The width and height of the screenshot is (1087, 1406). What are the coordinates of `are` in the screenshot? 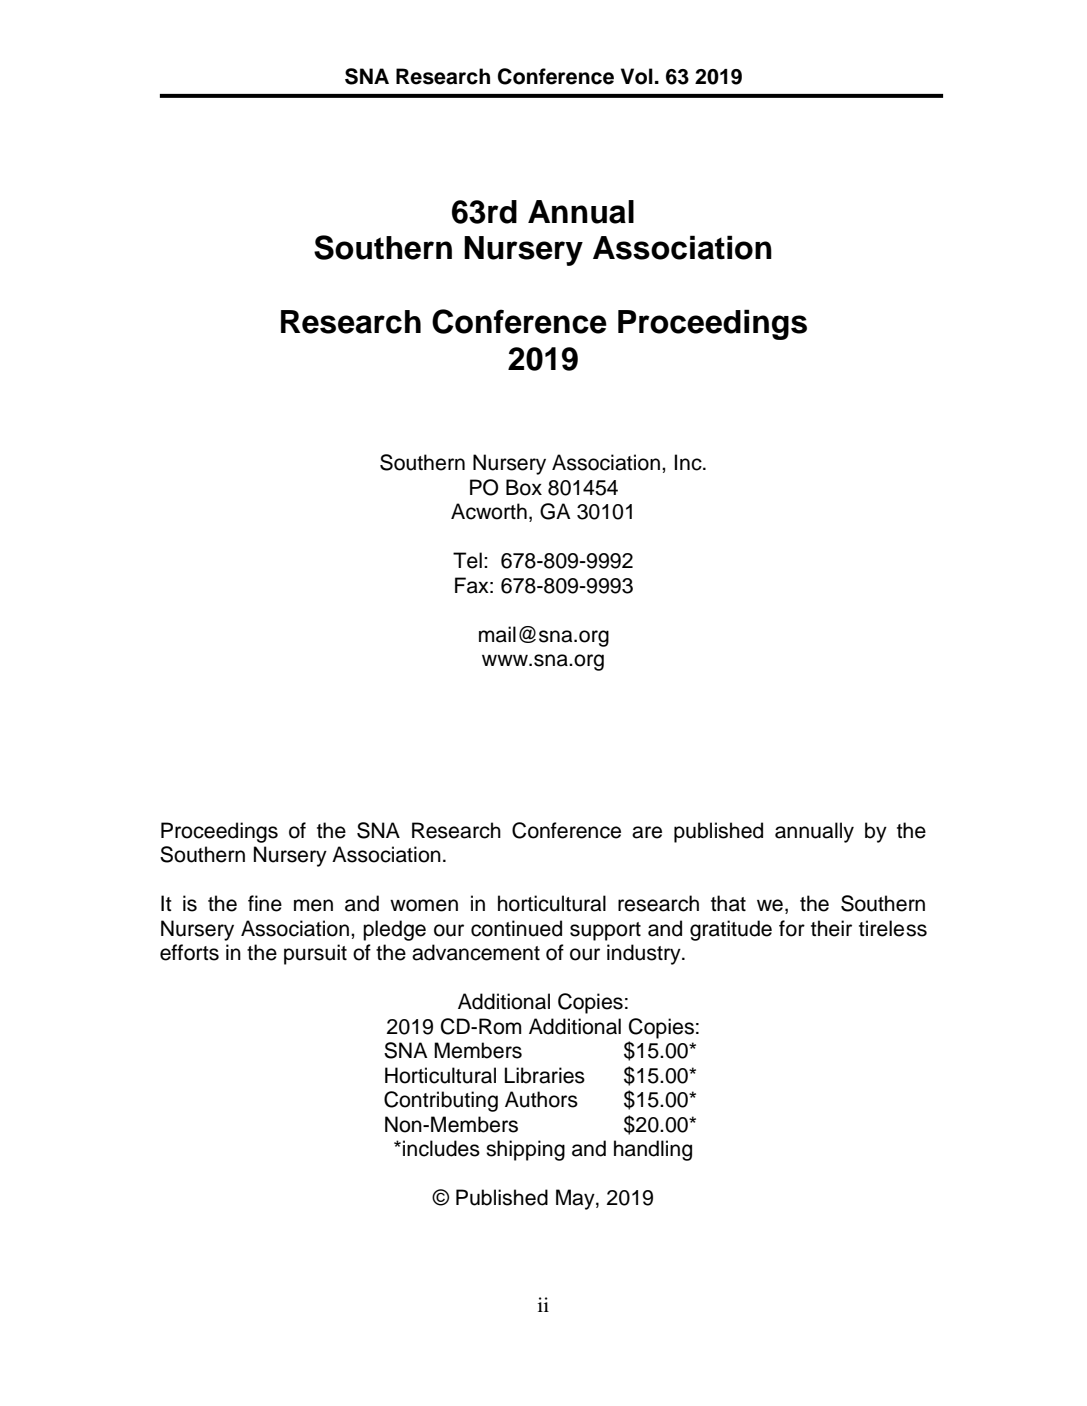 It's located at (647, 832).
